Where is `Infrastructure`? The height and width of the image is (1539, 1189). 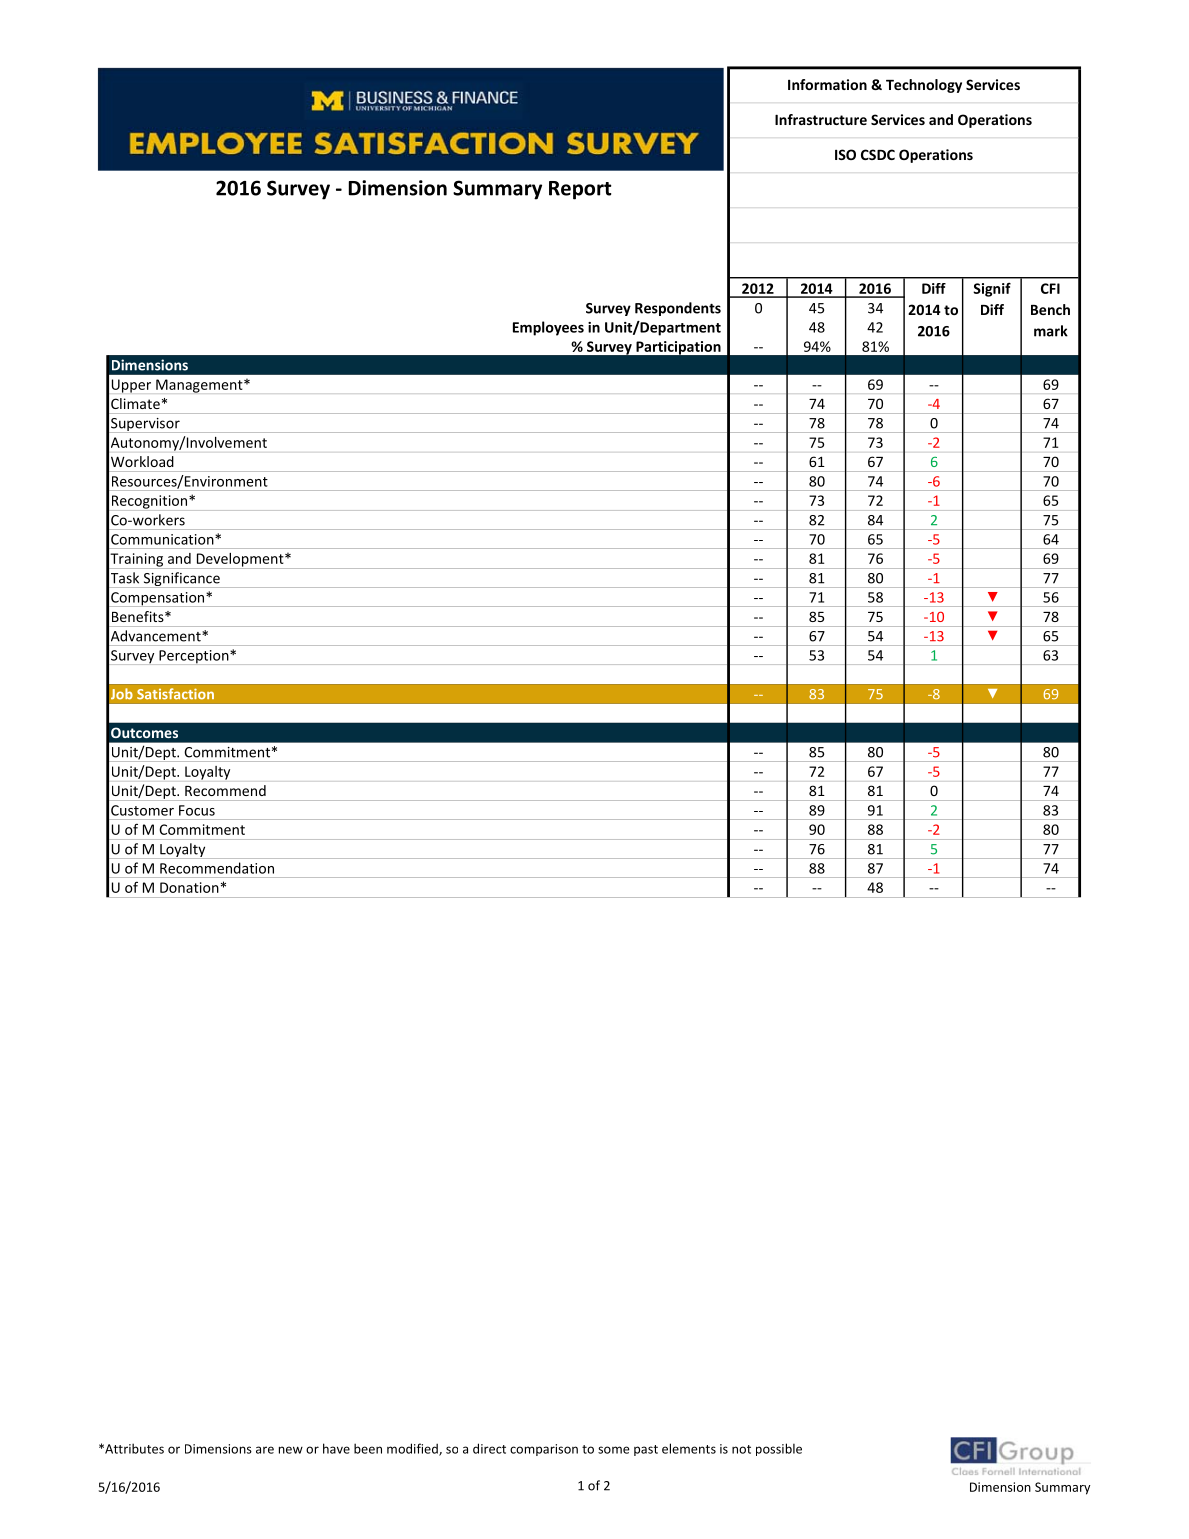 Infrastructure is located at coordinates (821, 119).
